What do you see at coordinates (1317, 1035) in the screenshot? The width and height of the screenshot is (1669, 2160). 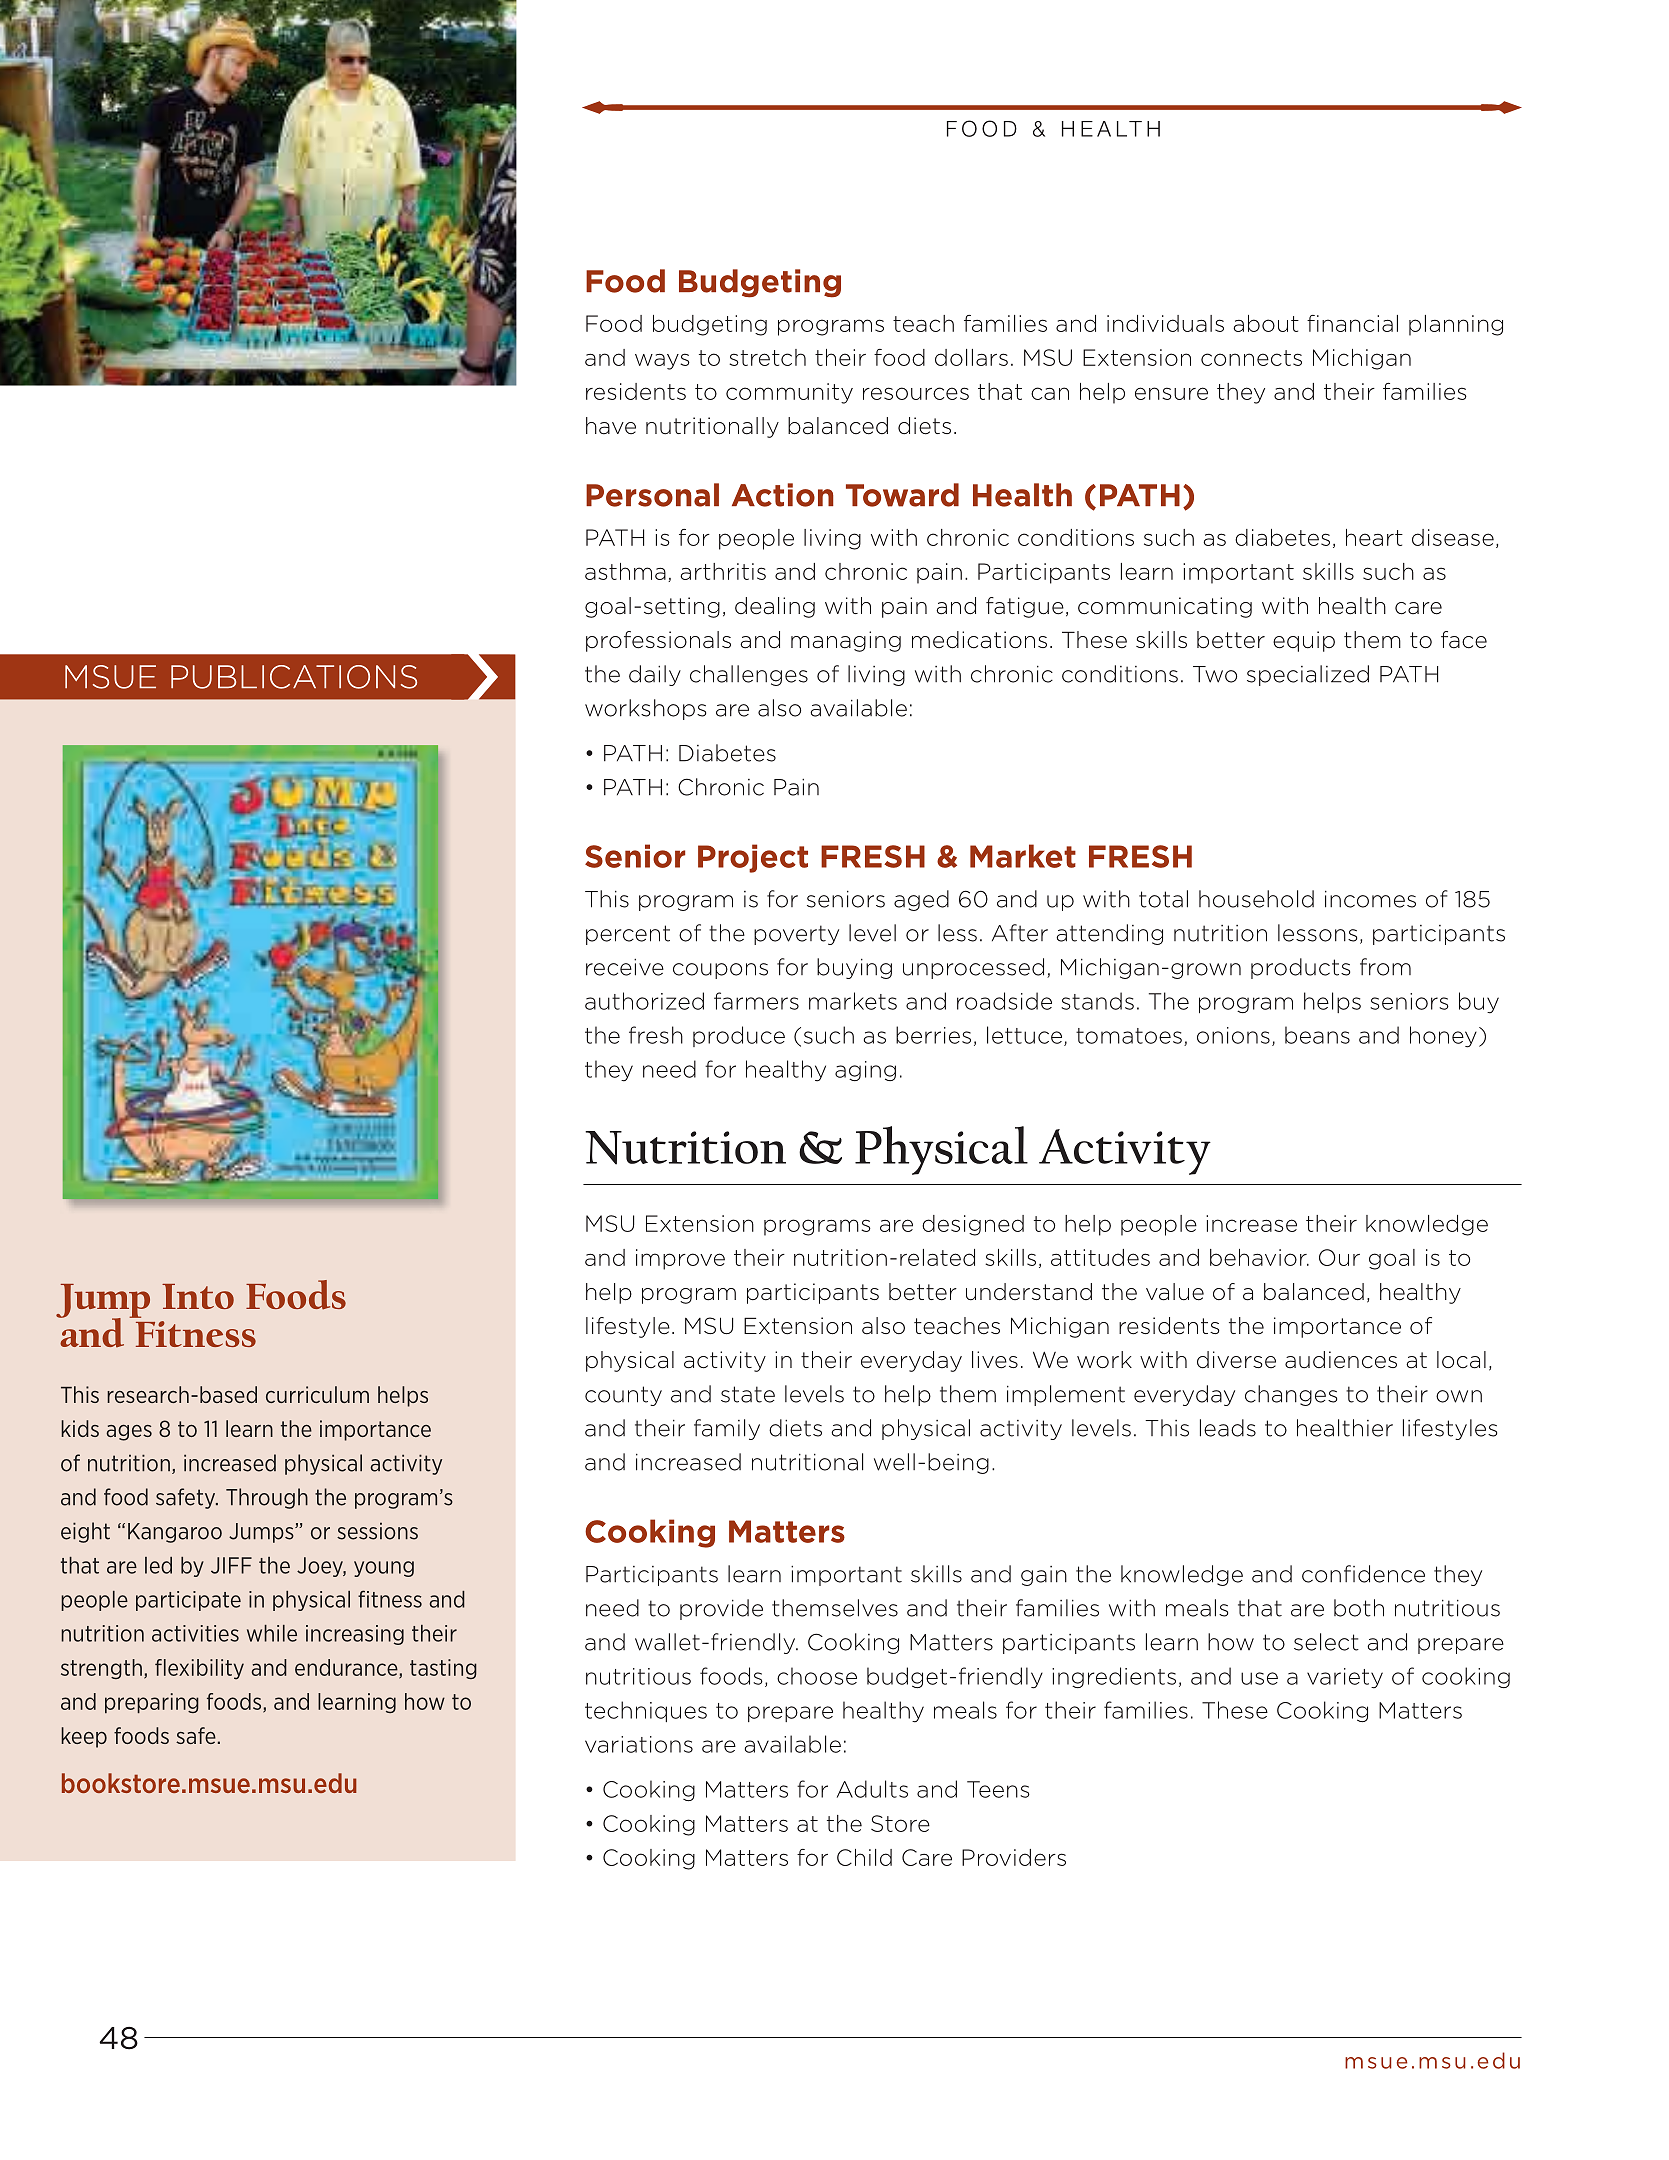 I see `beans` at bounding box center [1317, 1035].
